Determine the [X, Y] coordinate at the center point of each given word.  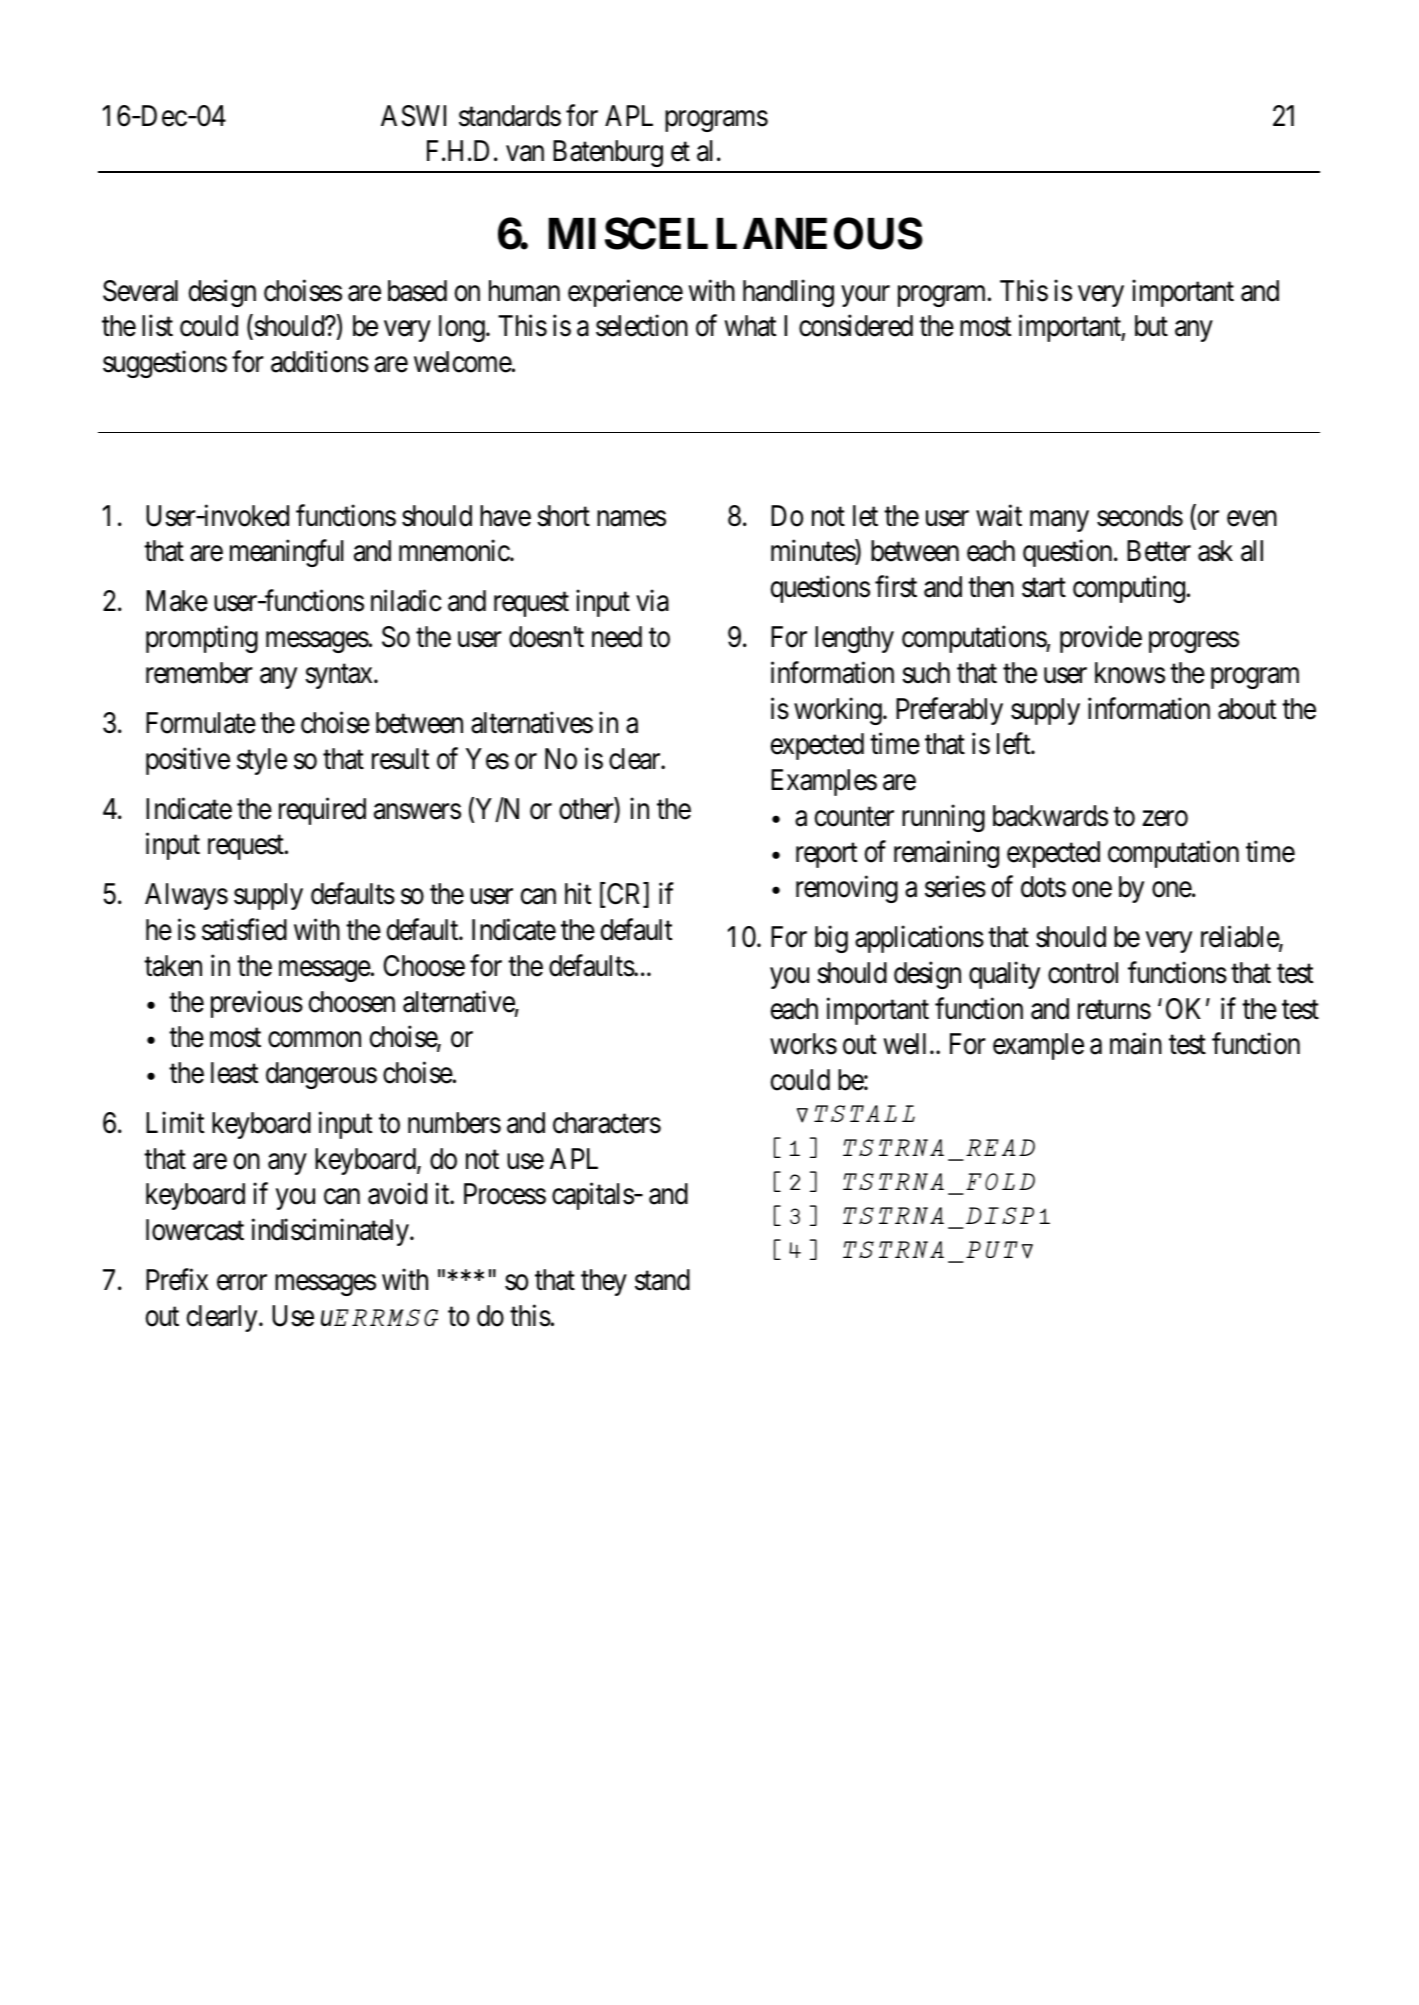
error [242, 1283]
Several [140, 291]
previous [257, 1004]
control [1083, 973]
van [525, 154]
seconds [1140, 516]
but [1151, 326]
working [839, 711]
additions [320, 362]
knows [1130, 673]
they [604, 1282]
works [803, 1044]
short [563, 516]
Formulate [201, 723]
